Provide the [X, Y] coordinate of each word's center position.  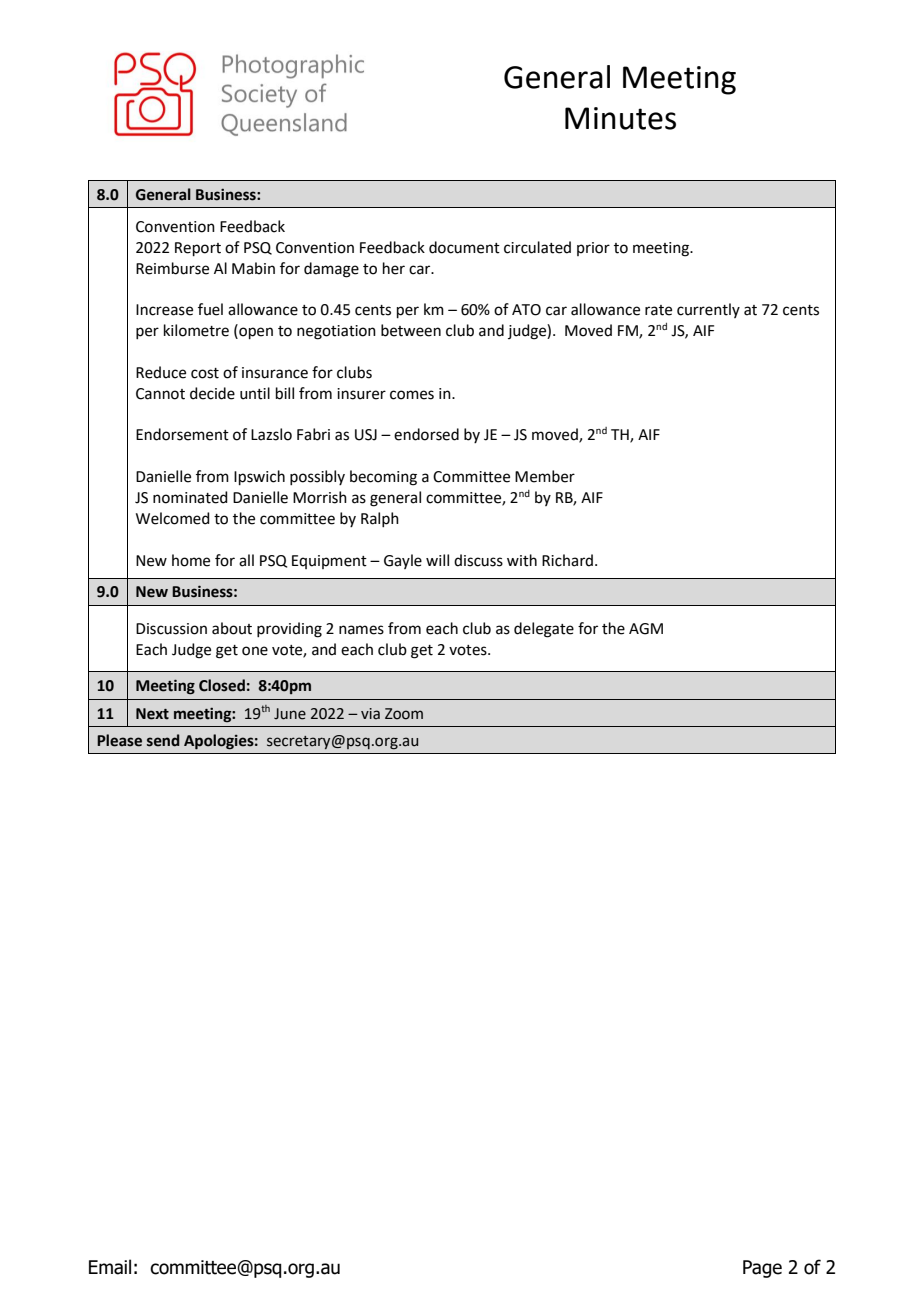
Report [198, 249]
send [163, 740]
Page [762, 1269]
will [437, 560]
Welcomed [173, 518]
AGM [646, 629]
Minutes [620, 118]
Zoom [404, 714]
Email [110, 1267]
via [370, 714]
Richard [567, 560]
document [464, 247]
